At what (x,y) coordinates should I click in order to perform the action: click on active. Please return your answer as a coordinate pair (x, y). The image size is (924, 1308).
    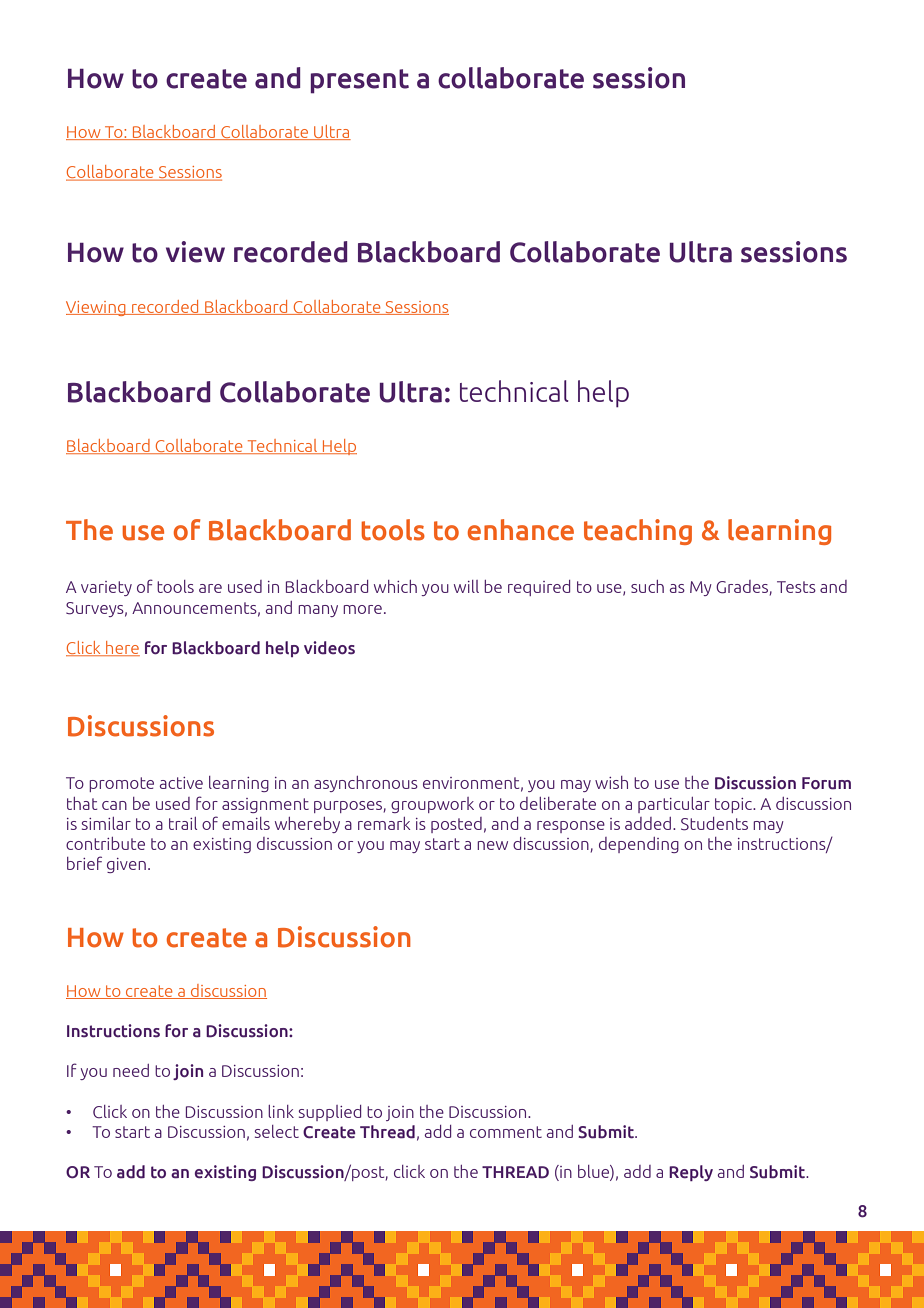
    Looking at the image, I should click on (181, 783).
